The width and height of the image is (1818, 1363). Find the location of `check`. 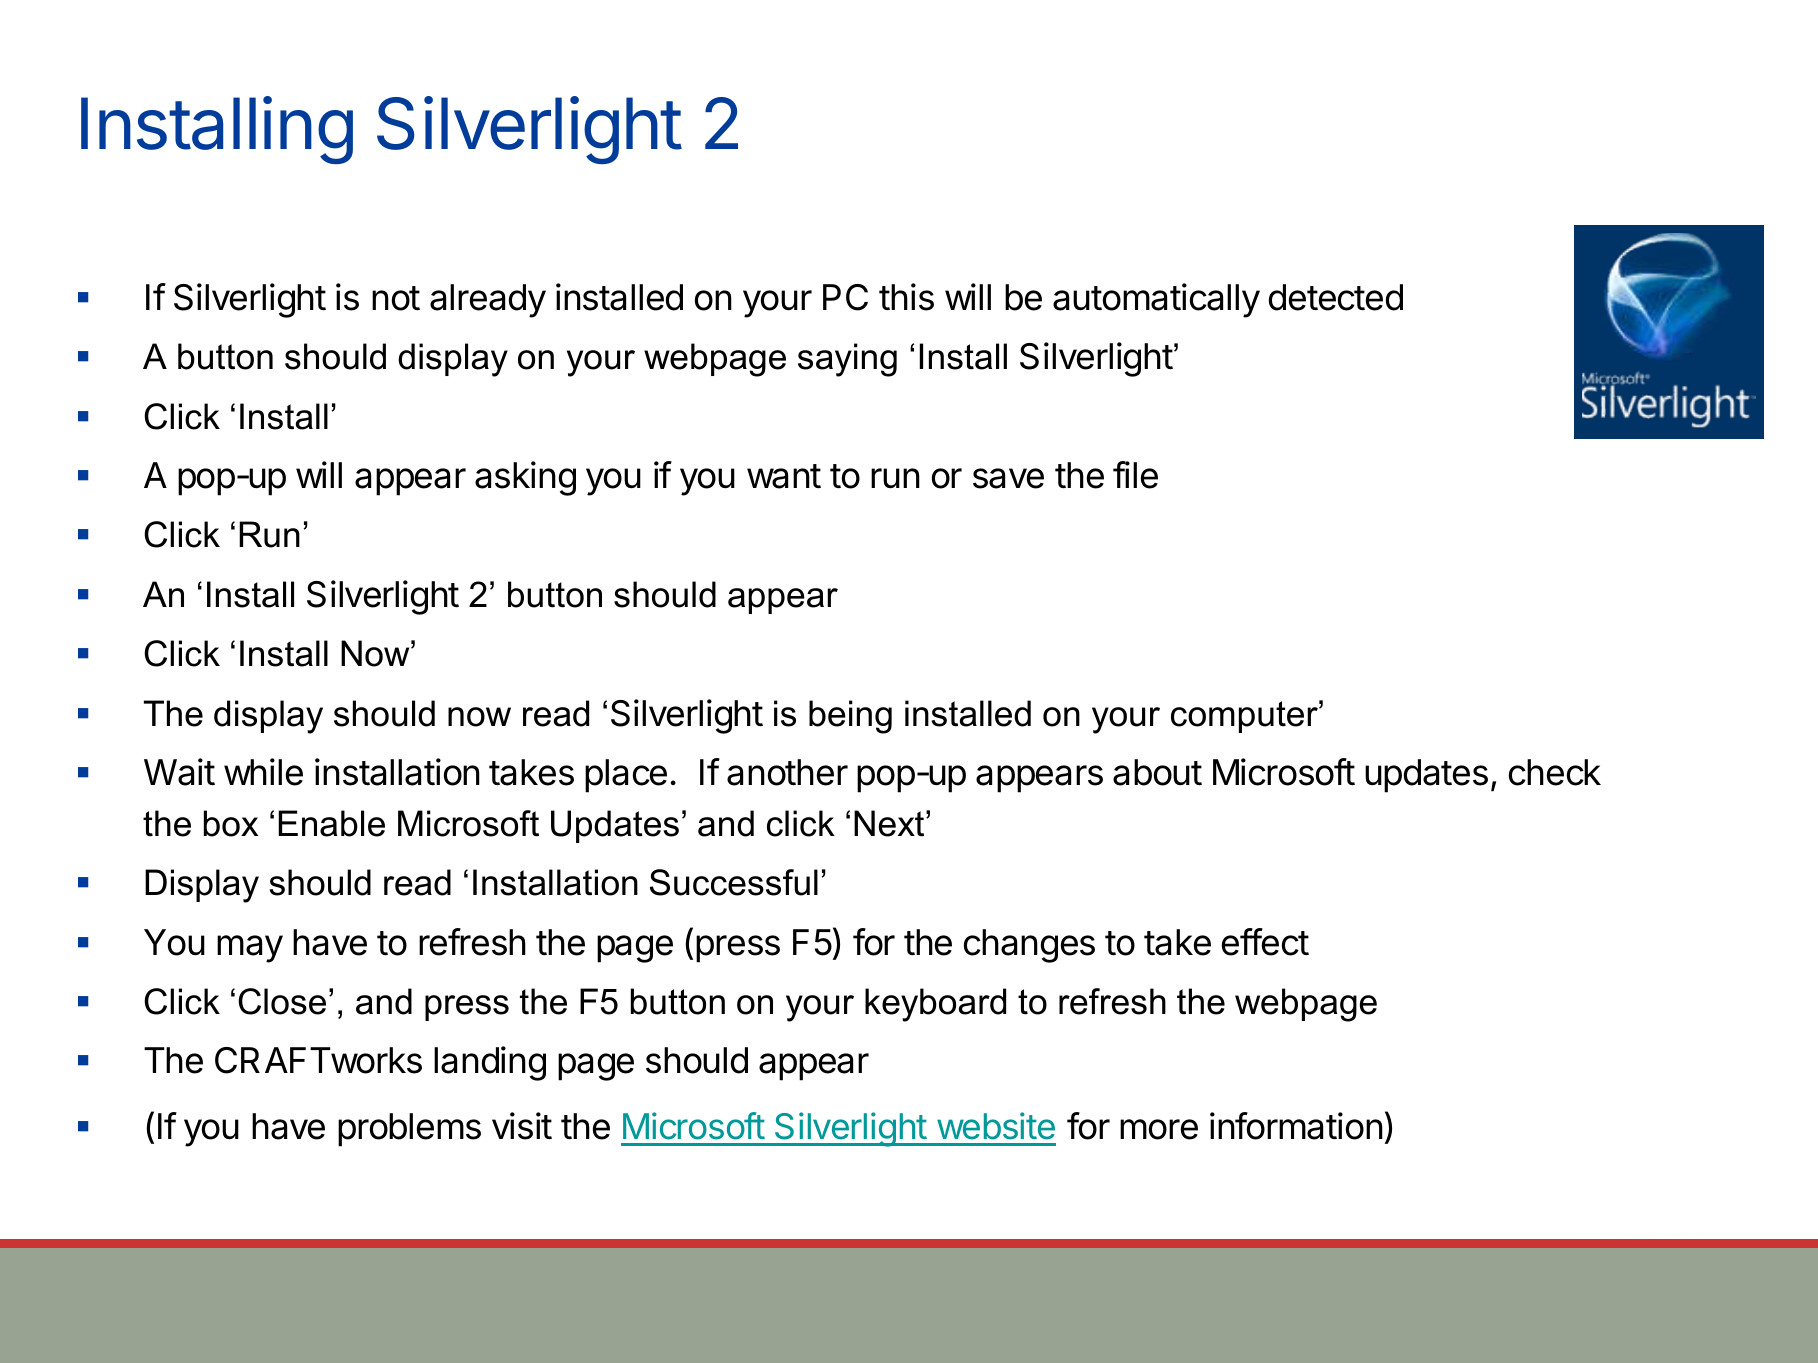

check is located at coordinates (1555, 772).
